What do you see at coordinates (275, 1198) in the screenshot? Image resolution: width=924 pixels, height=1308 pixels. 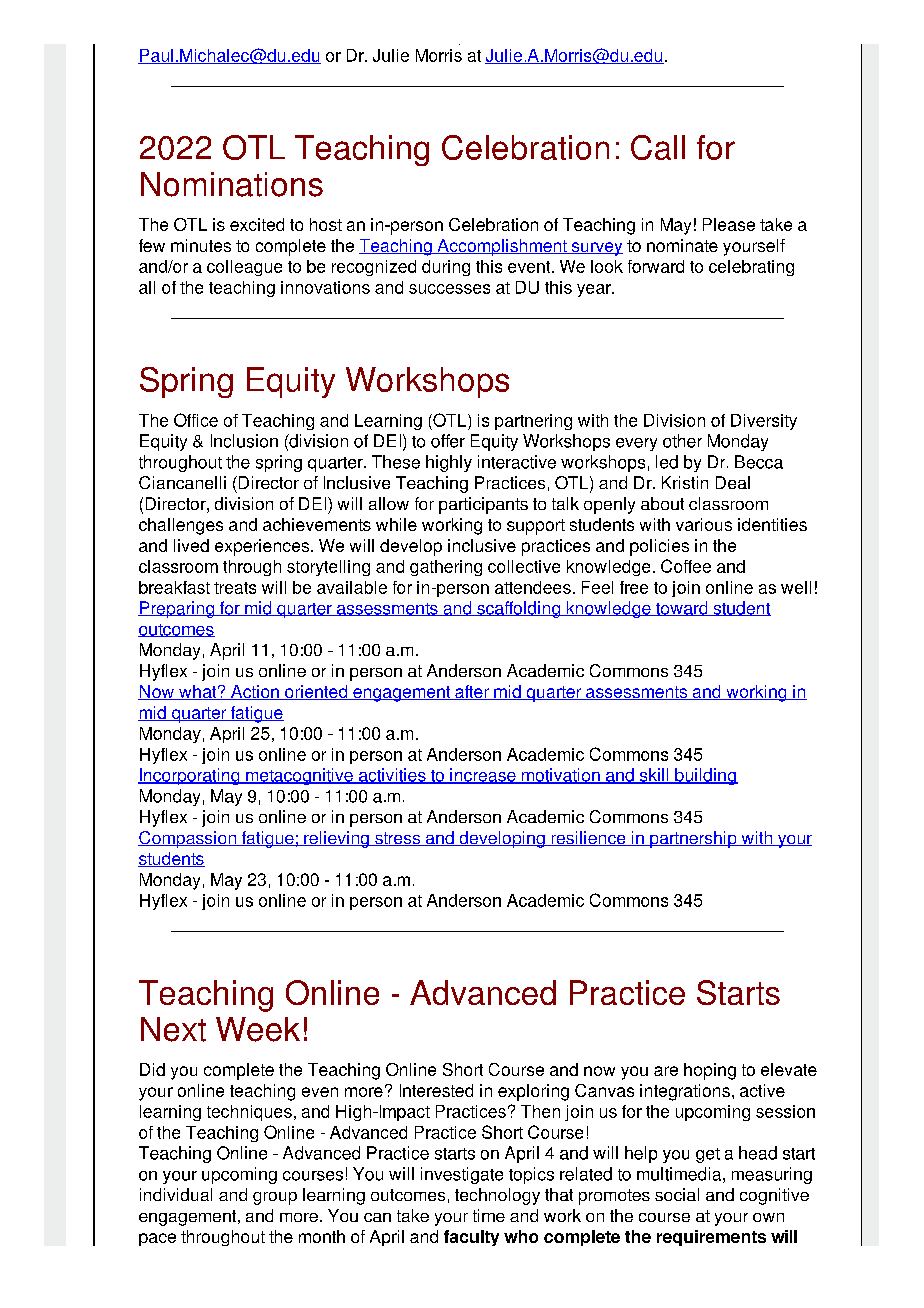 I see `group` at bounding box center [275, 1198].
